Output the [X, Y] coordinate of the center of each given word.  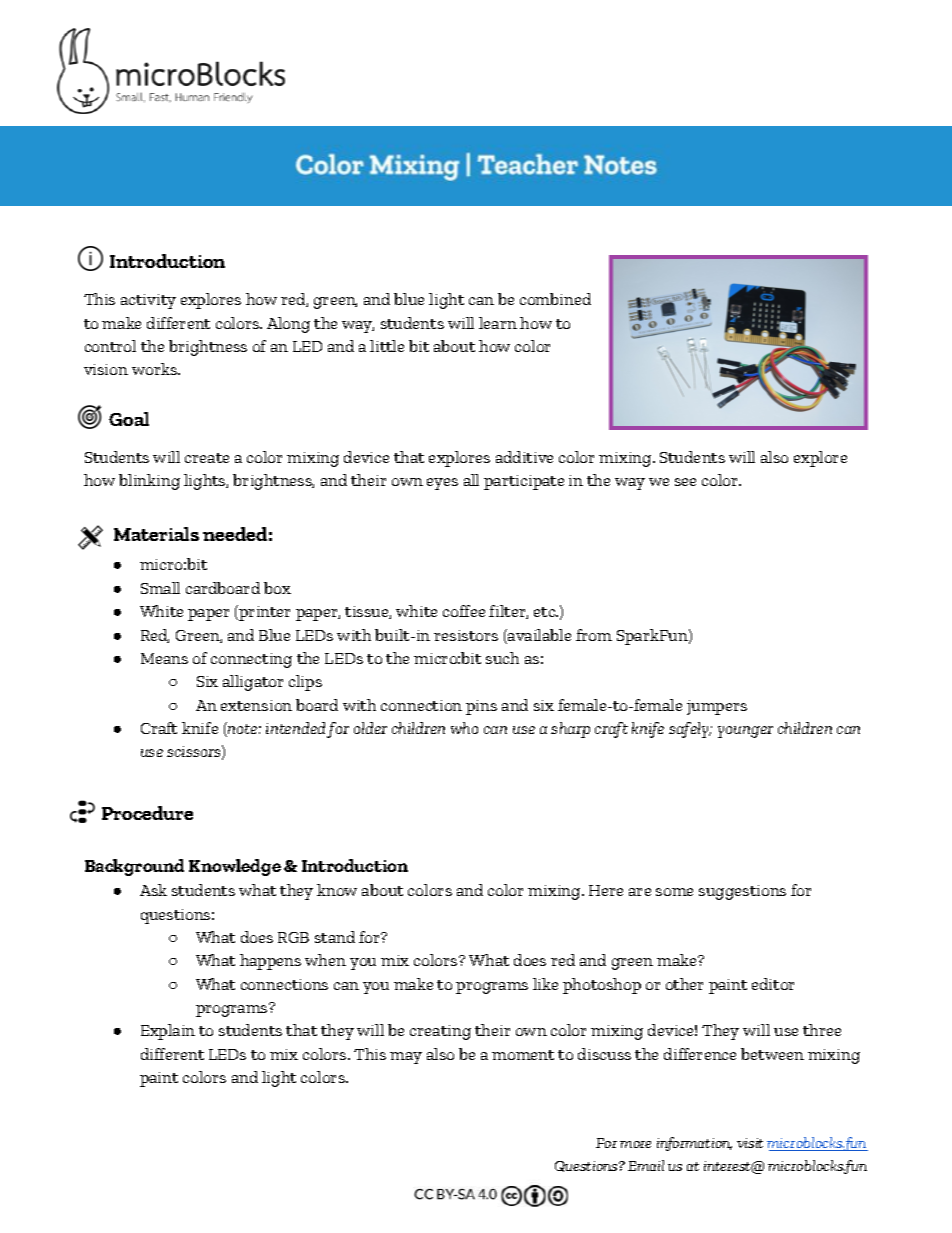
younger [745, 732]
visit [750, 1143]
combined [555, 299]
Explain [168, 1032]
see [685, 482]
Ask [153, 890]
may [406, 1058]
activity [148, 301]
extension [256, 705]
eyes [442, 484]
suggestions [742, 892]
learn [498, 323]
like [545, 984]
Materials [156, 534]
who [464, 728]
